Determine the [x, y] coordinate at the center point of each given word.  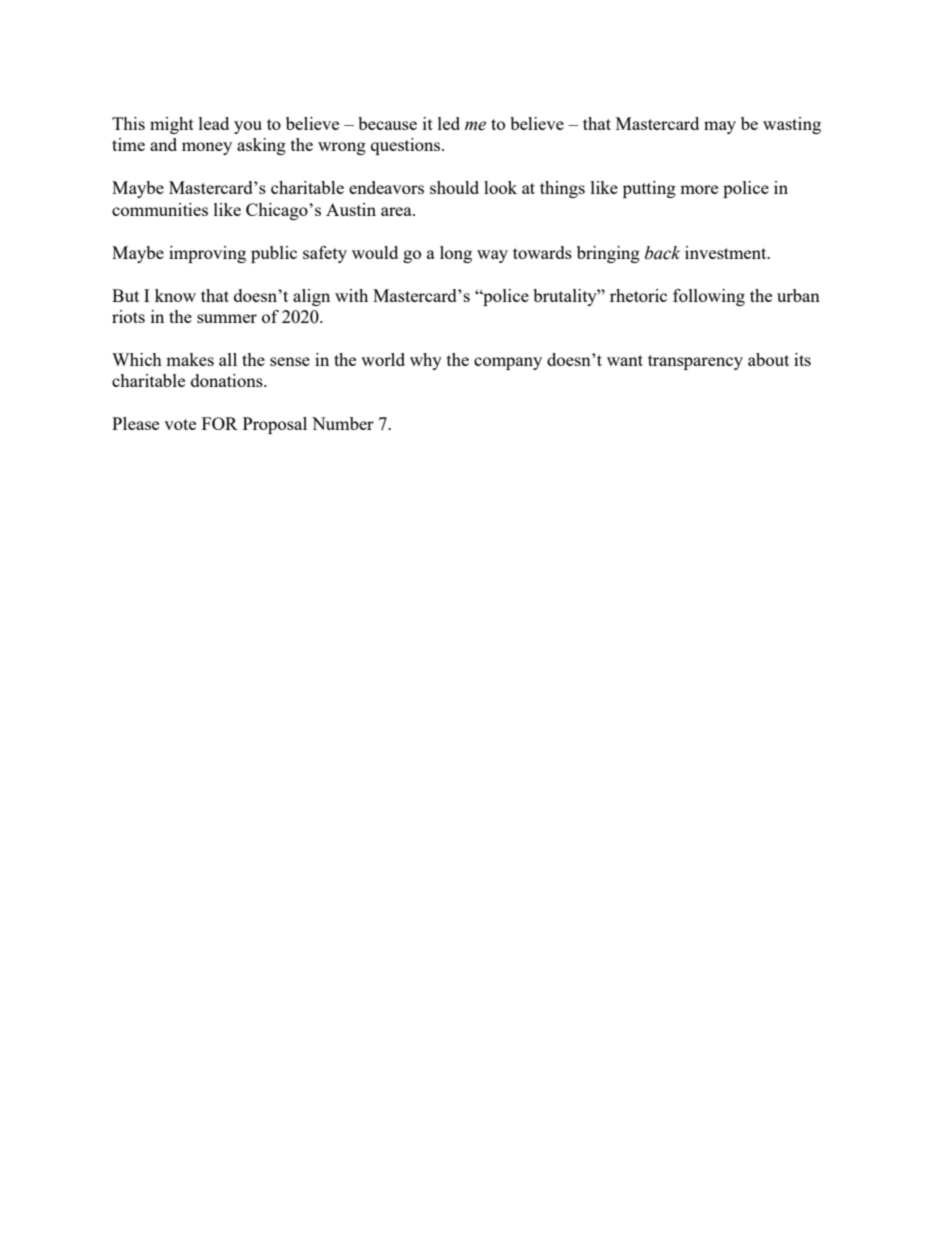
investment [727, 252]
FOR [220, 423]
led [449, 123]
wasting [792, 125]
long [456, 254]
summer [227, 318]
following [709, 297]
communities [160, 209]
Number [343, 423]
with [351, 295]
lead [214, 123]
